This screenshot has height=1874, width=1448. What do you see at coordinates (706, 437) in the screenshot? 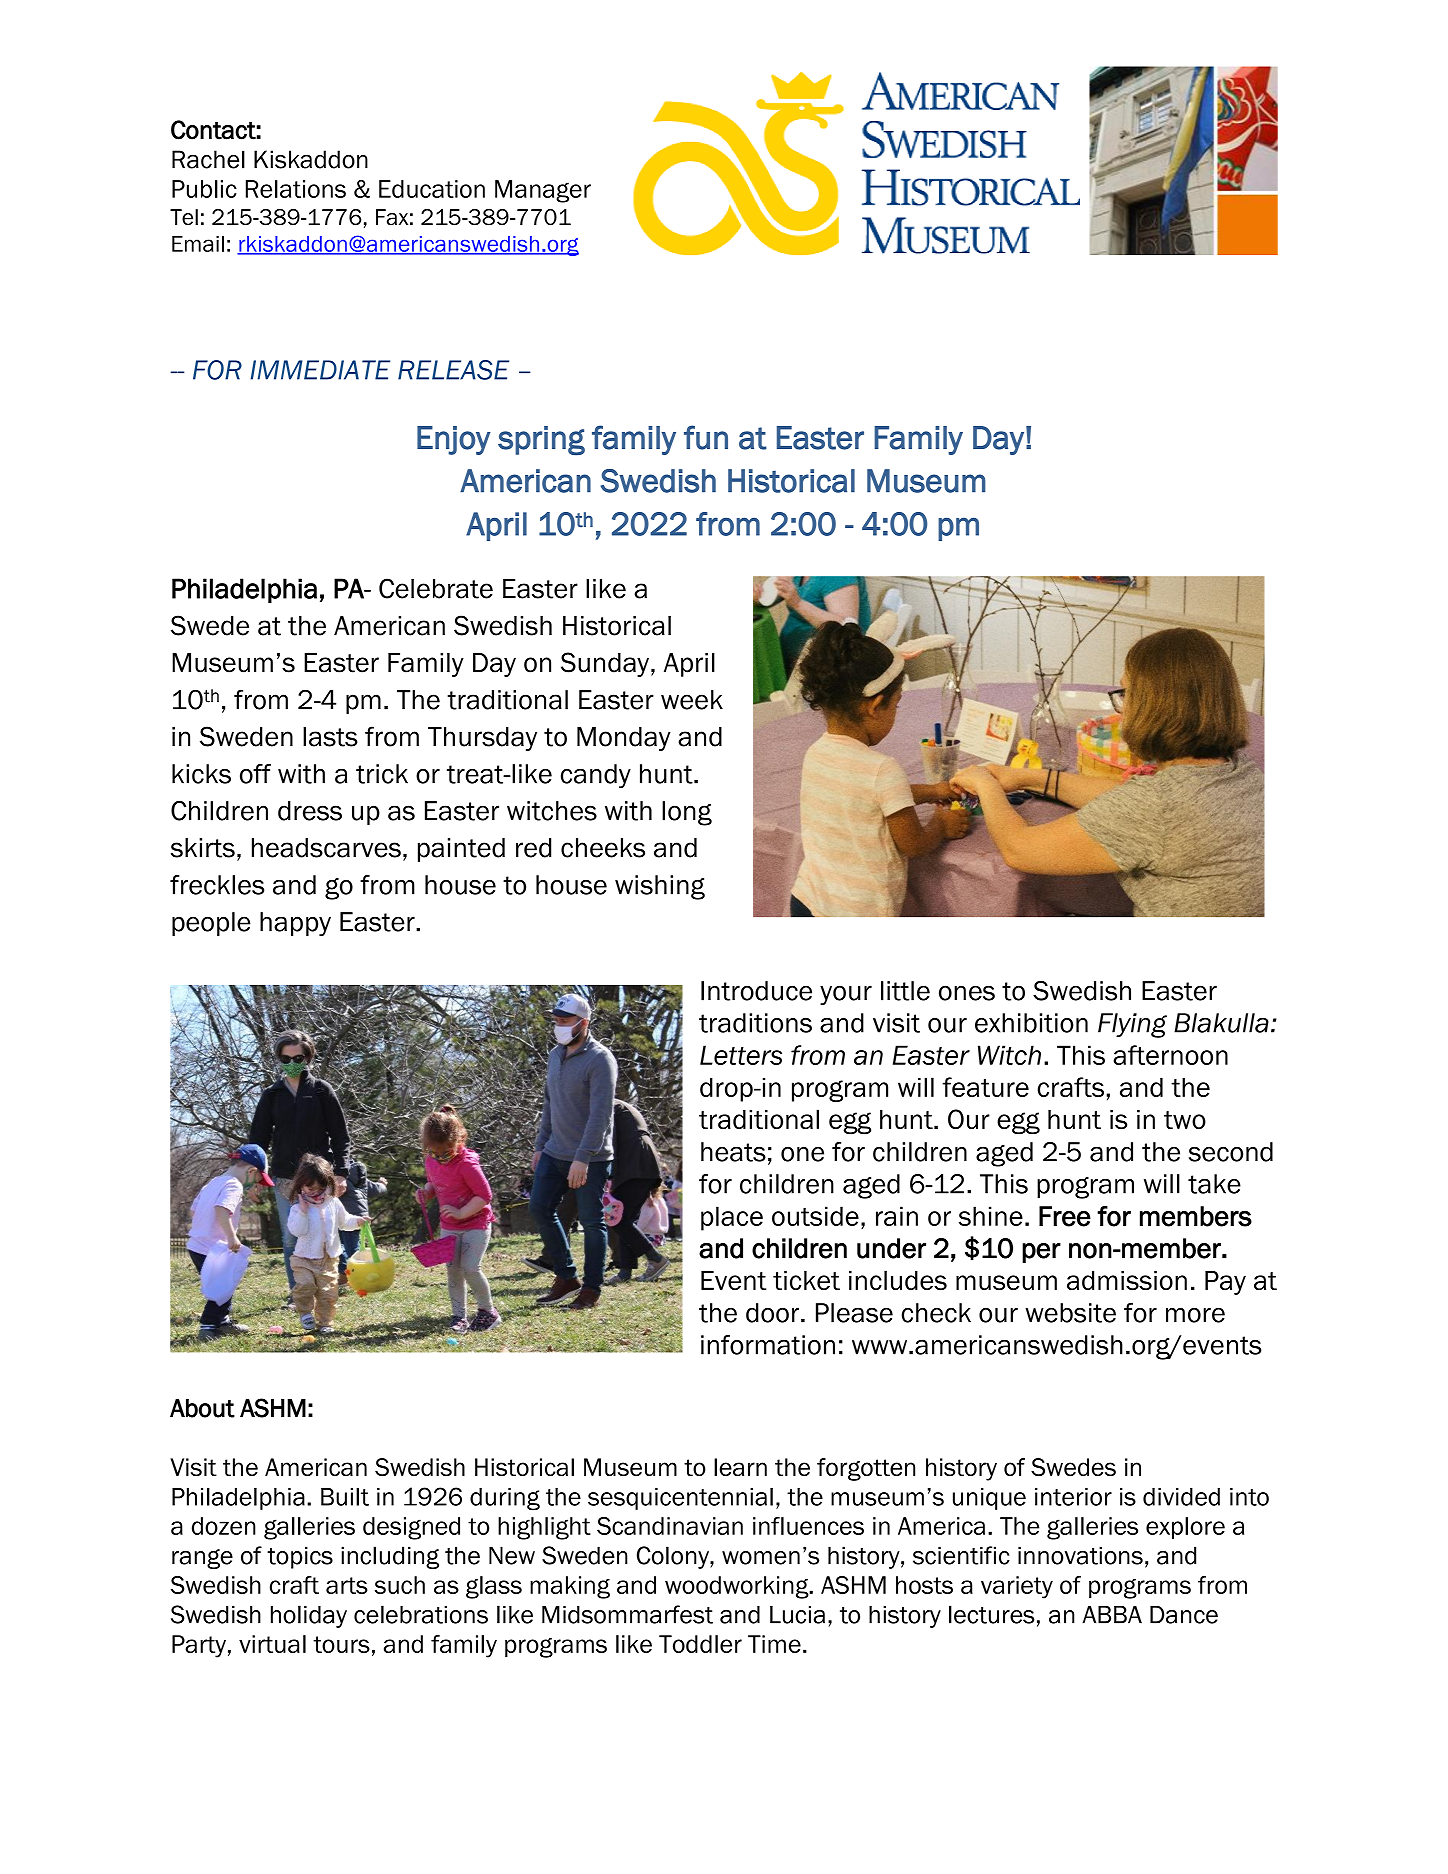
I see `fun` at bounding box center [706, 437].
